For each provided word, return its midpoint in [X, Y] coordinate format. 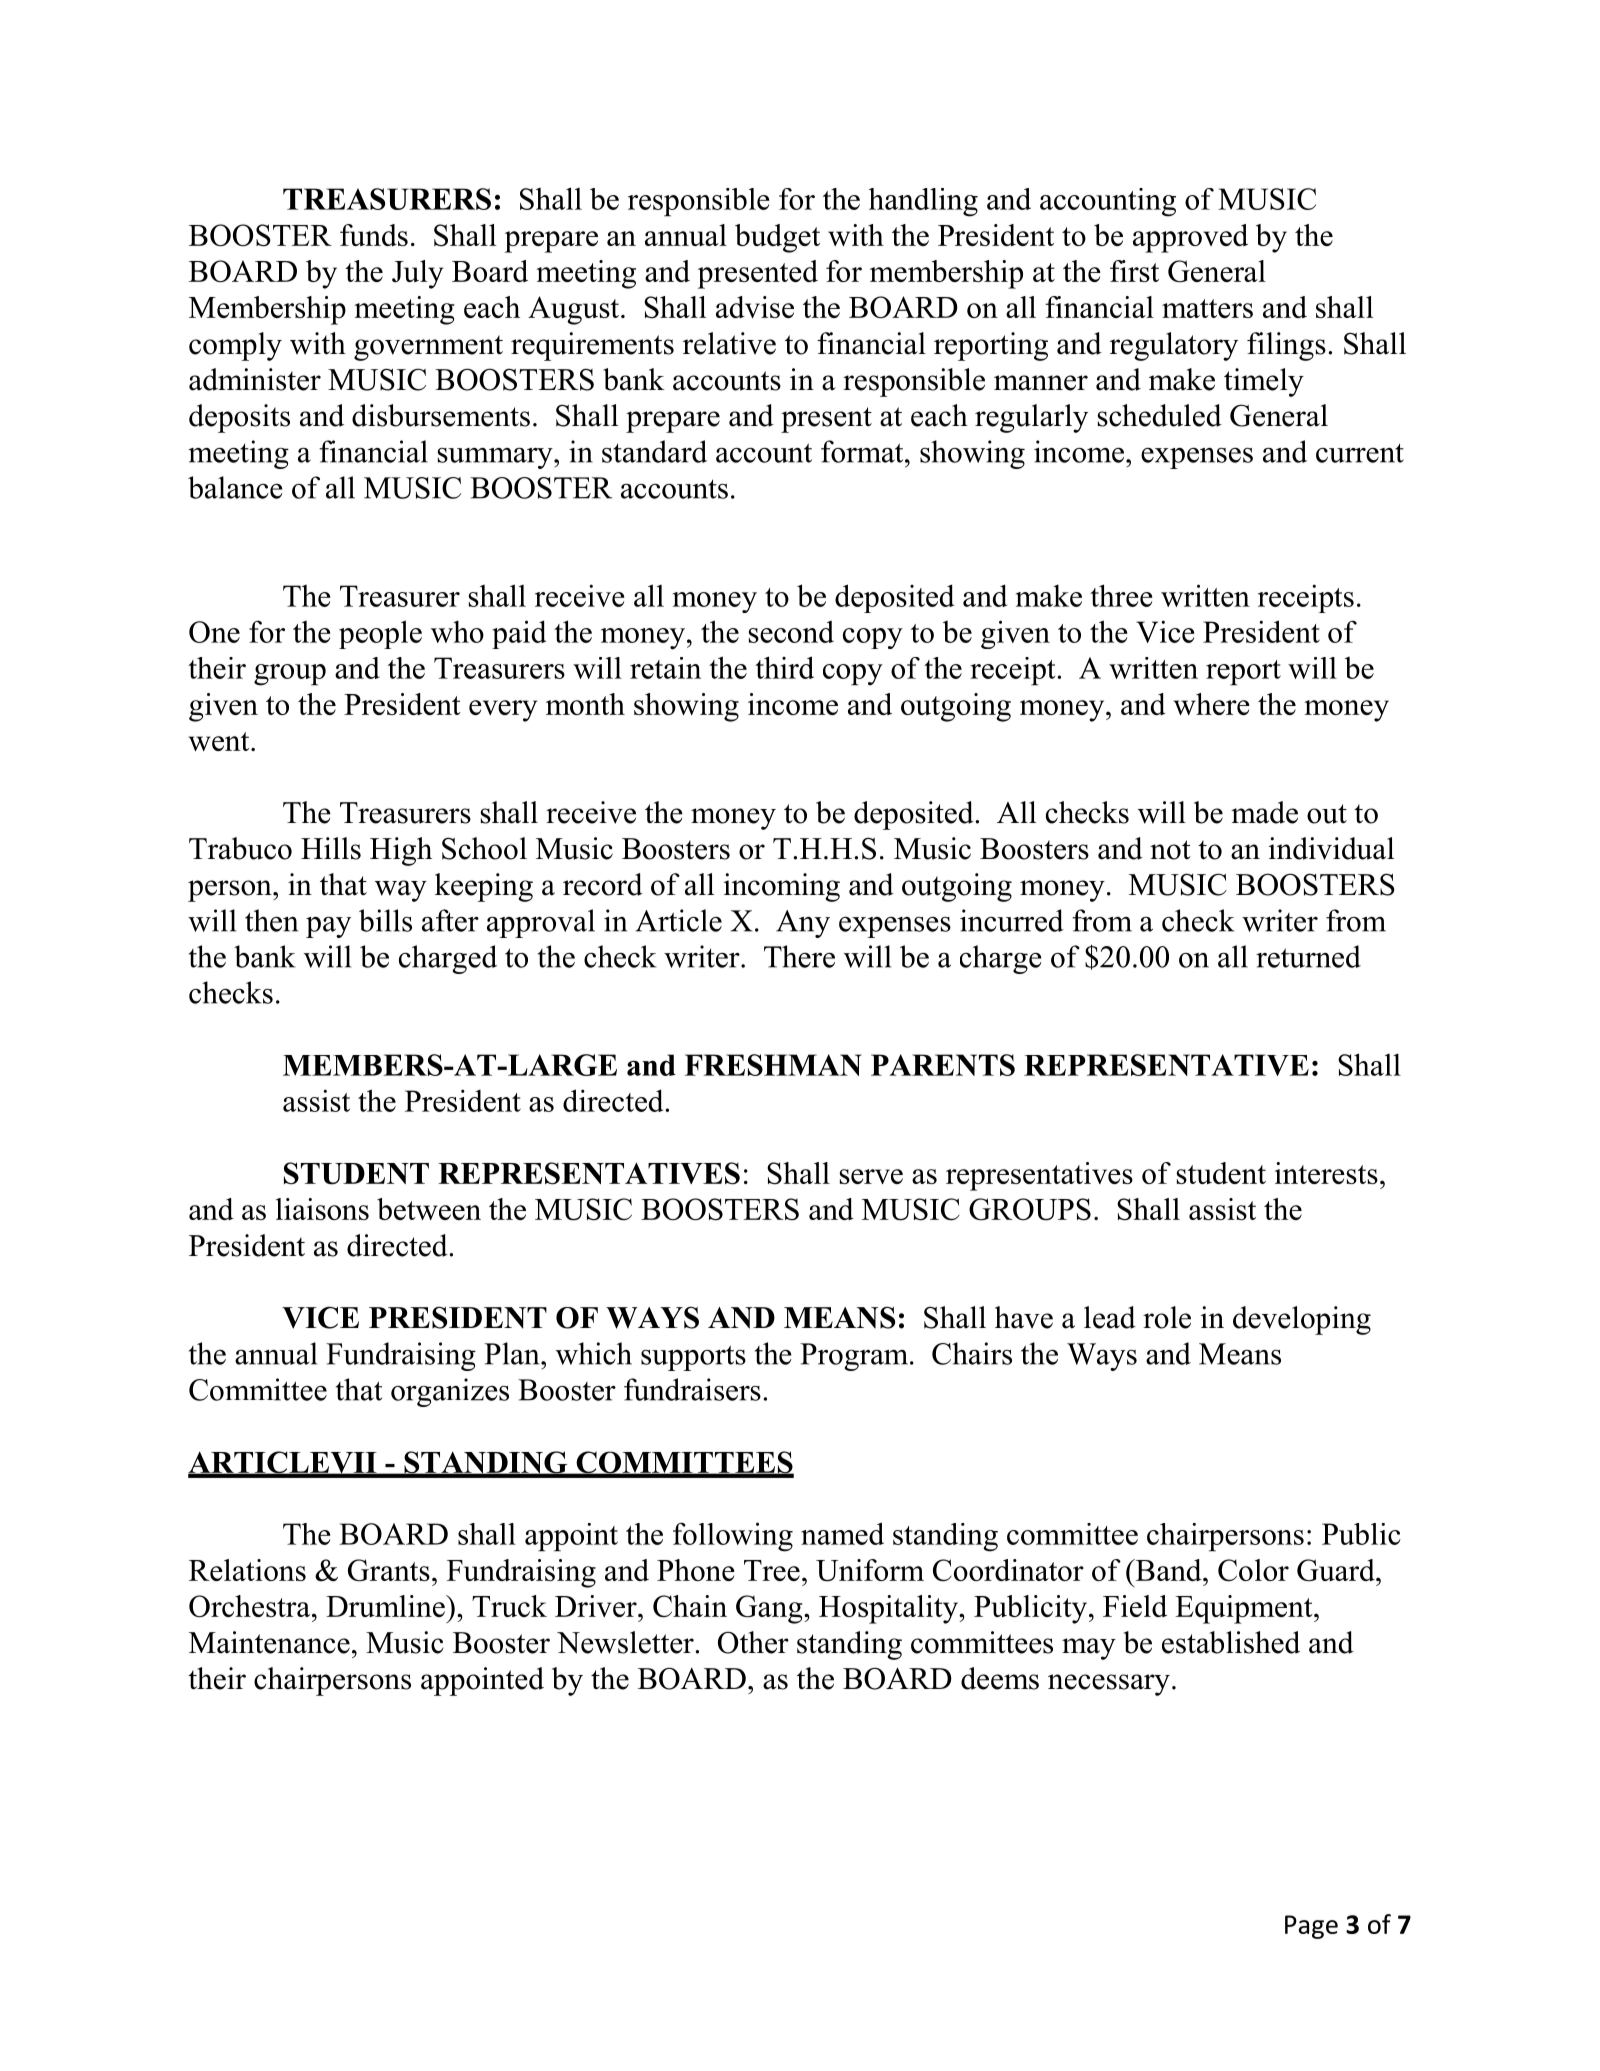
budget [777, 238]
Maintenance [269, 1642]
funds [374, 235]
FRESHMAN [773, 1065]
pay [328, 927]
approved [1190, 238]
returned [1308, 956]
